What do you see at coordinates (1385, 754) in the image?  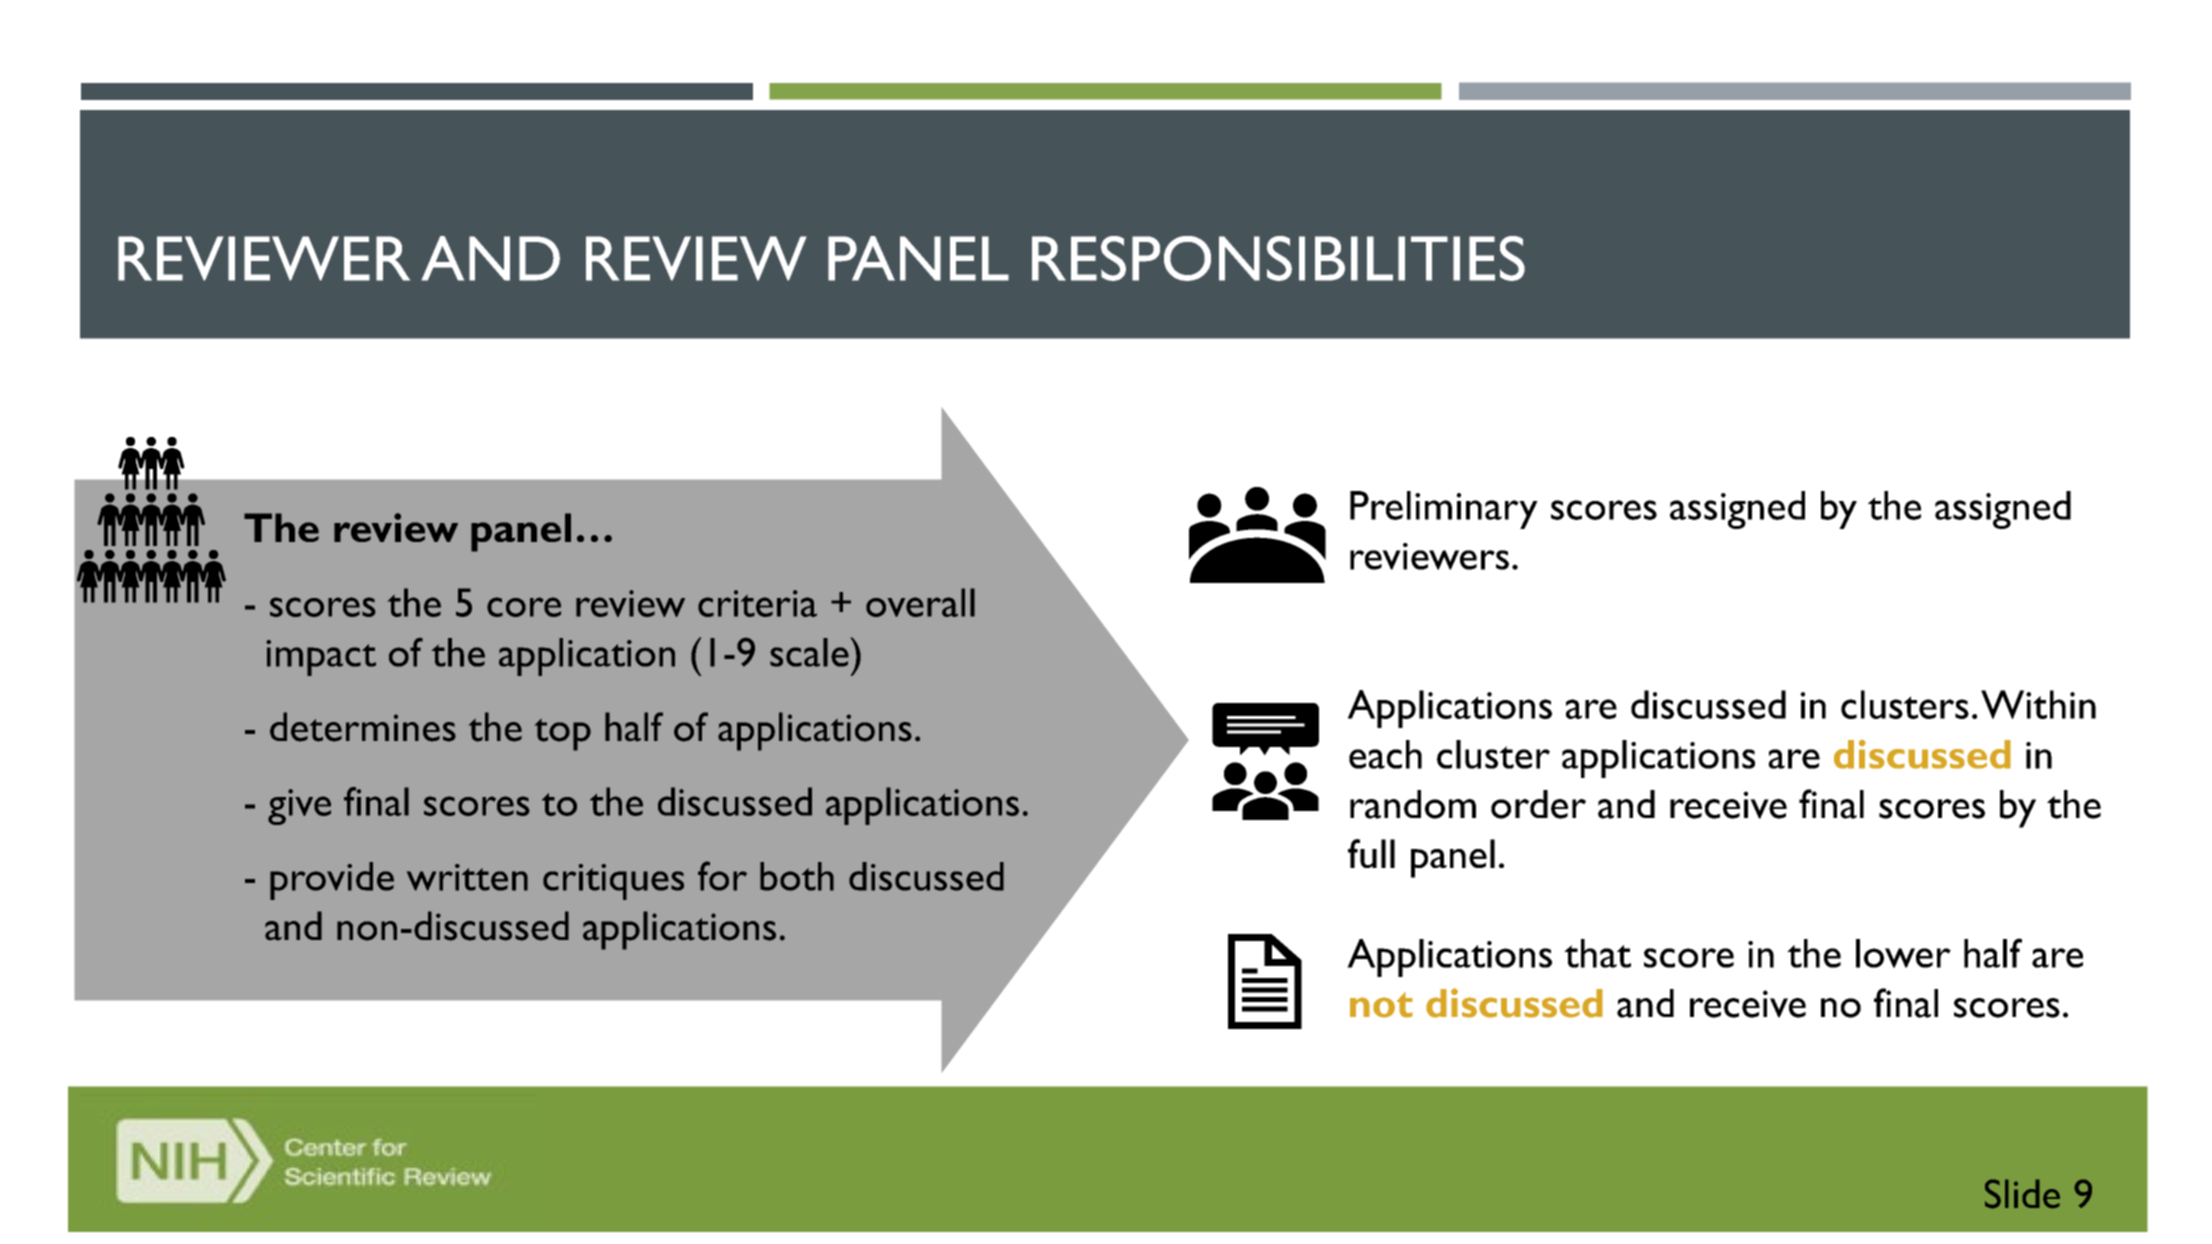 I see `each` at bounding box center [1385, 754].
